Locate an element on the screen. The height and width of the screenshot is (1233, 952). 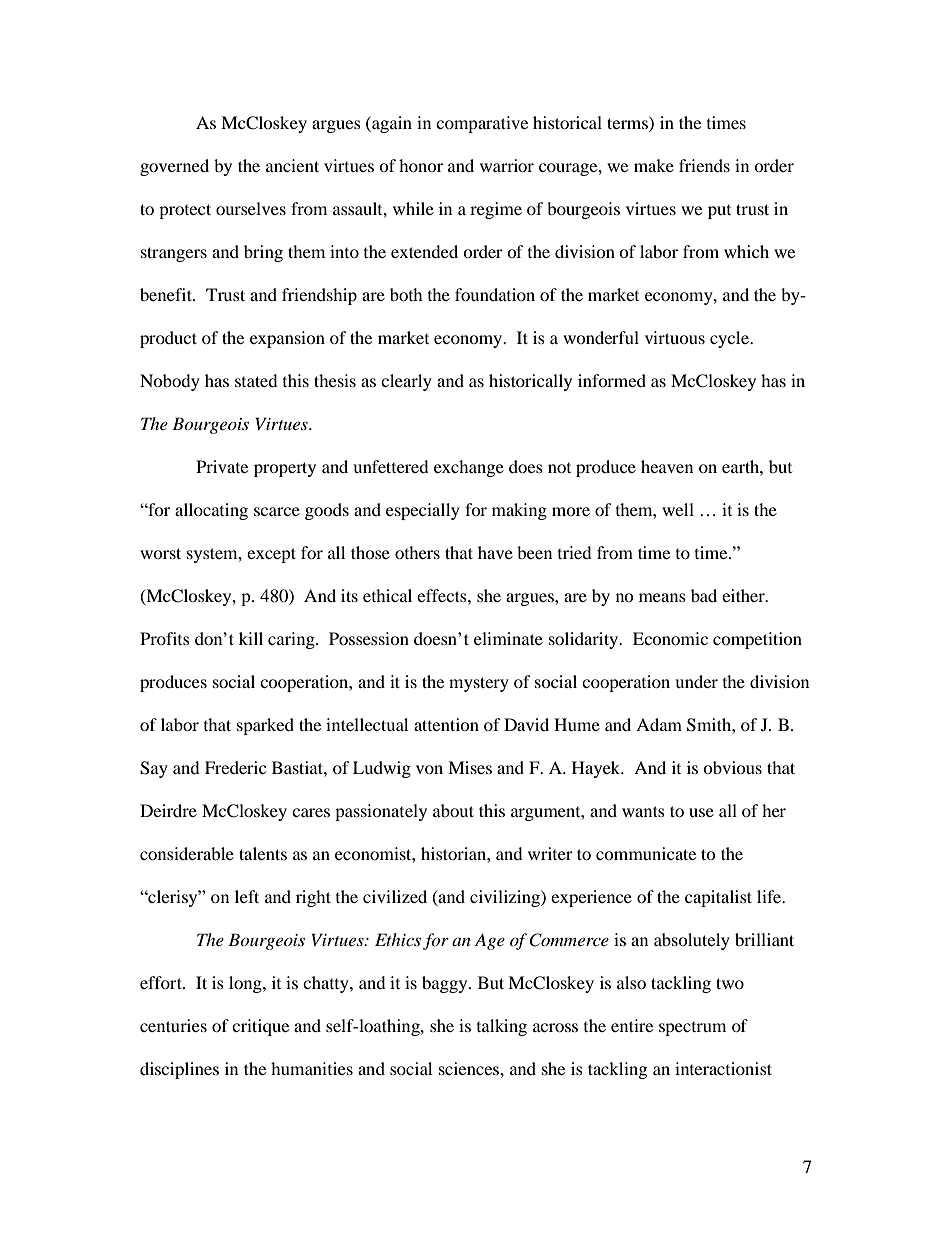
spectrum is located at coordinates (692, 1029).
